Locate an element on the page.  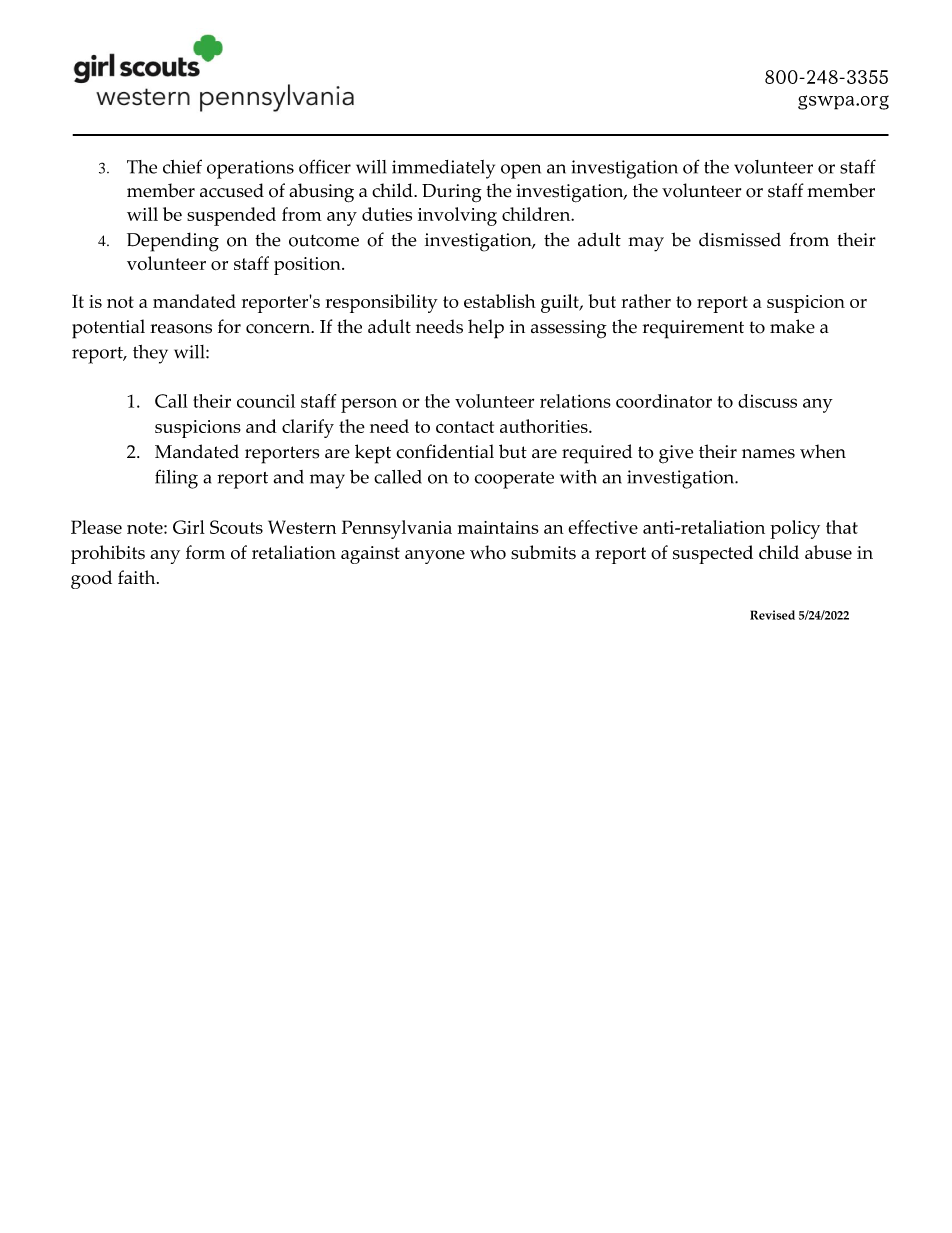
Girl is located at coordinates (189, 527).
